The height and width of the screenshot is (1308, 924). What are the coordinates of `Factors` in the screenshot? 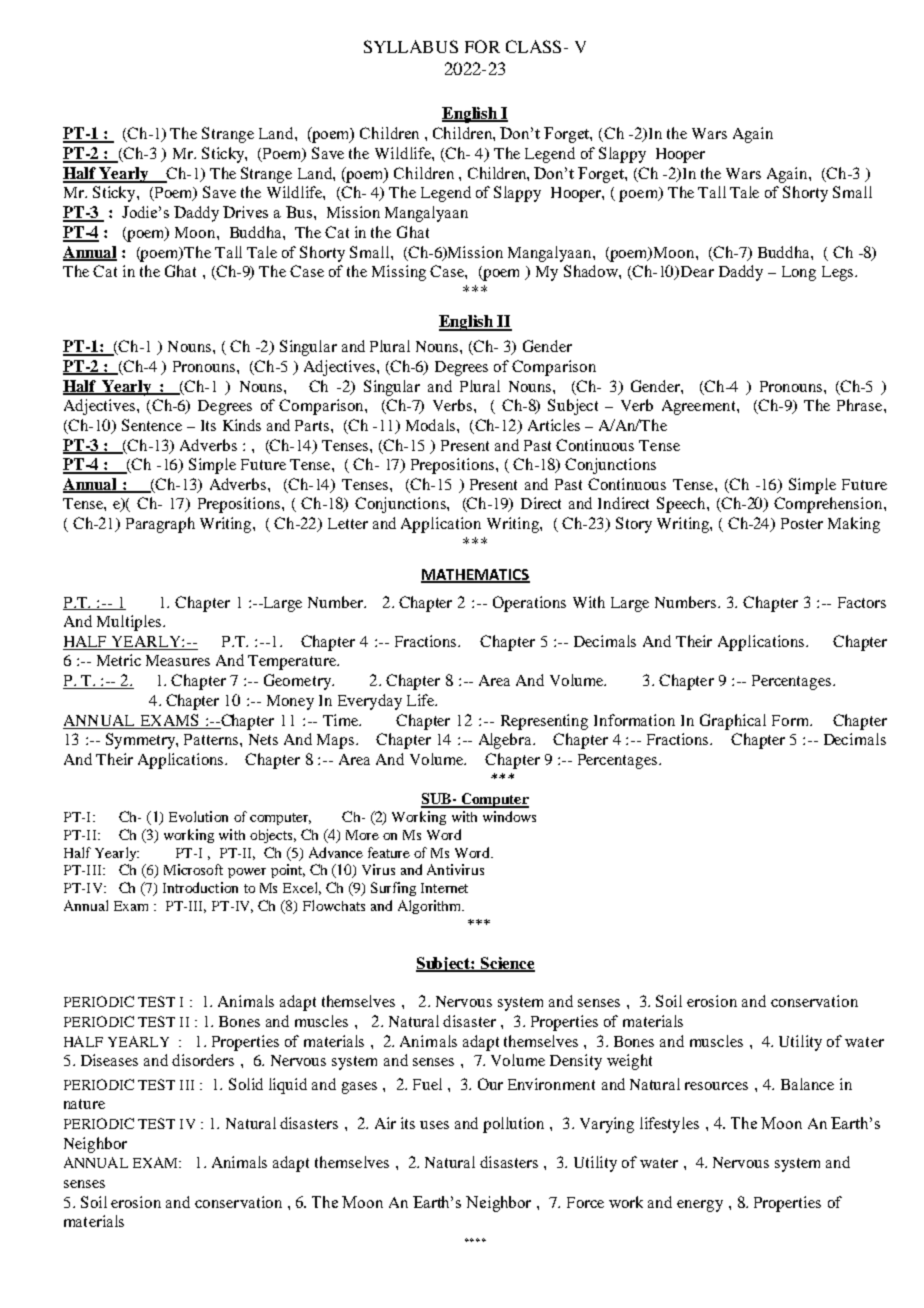 It's located at (862, 602).
